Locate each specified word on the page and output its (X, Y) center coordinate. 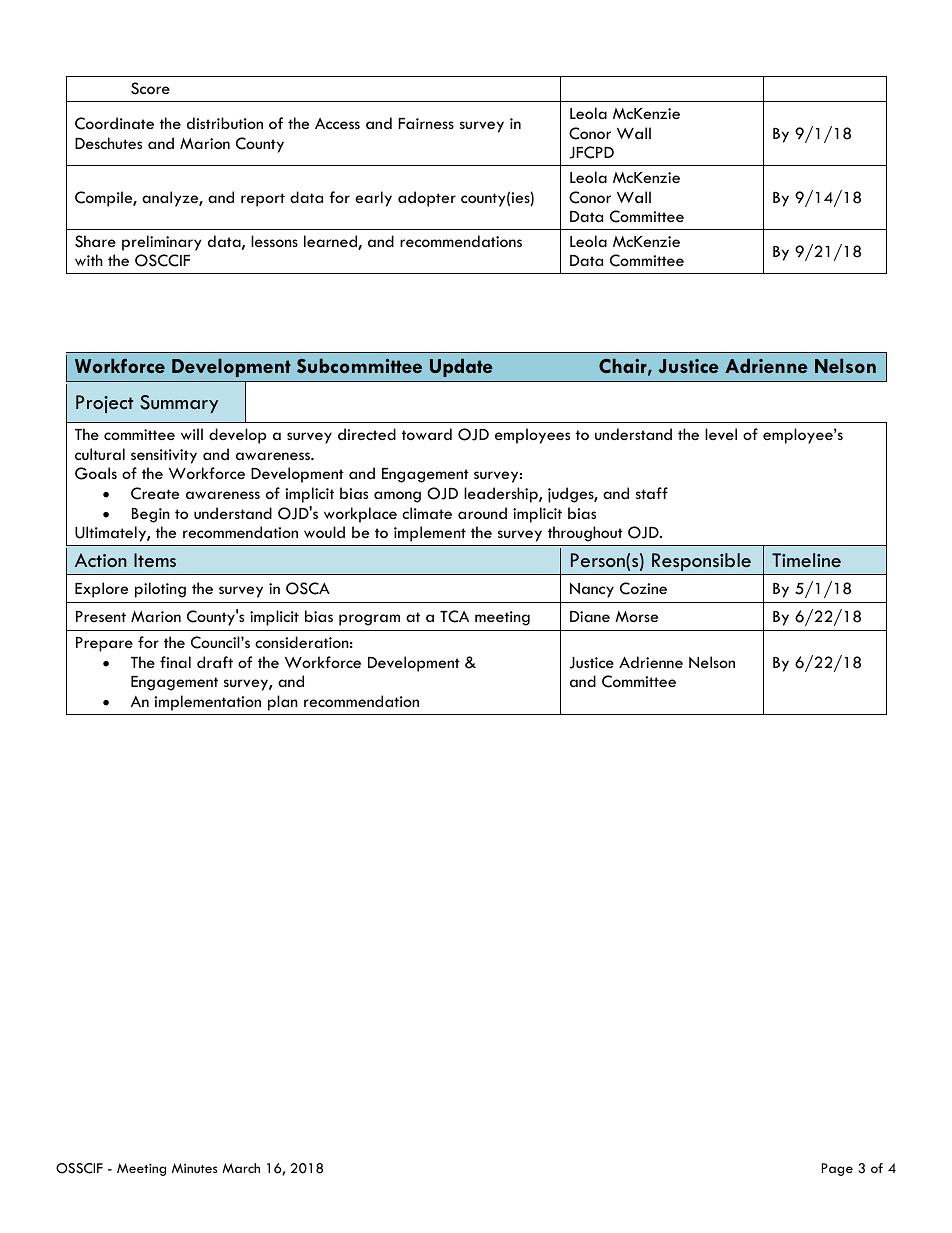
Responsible (701, 562)
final (175, 662)
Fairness (426, 123)
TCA (454, 616)
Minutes (194, 1168)
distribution (225, 123)
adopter (427, 199)
